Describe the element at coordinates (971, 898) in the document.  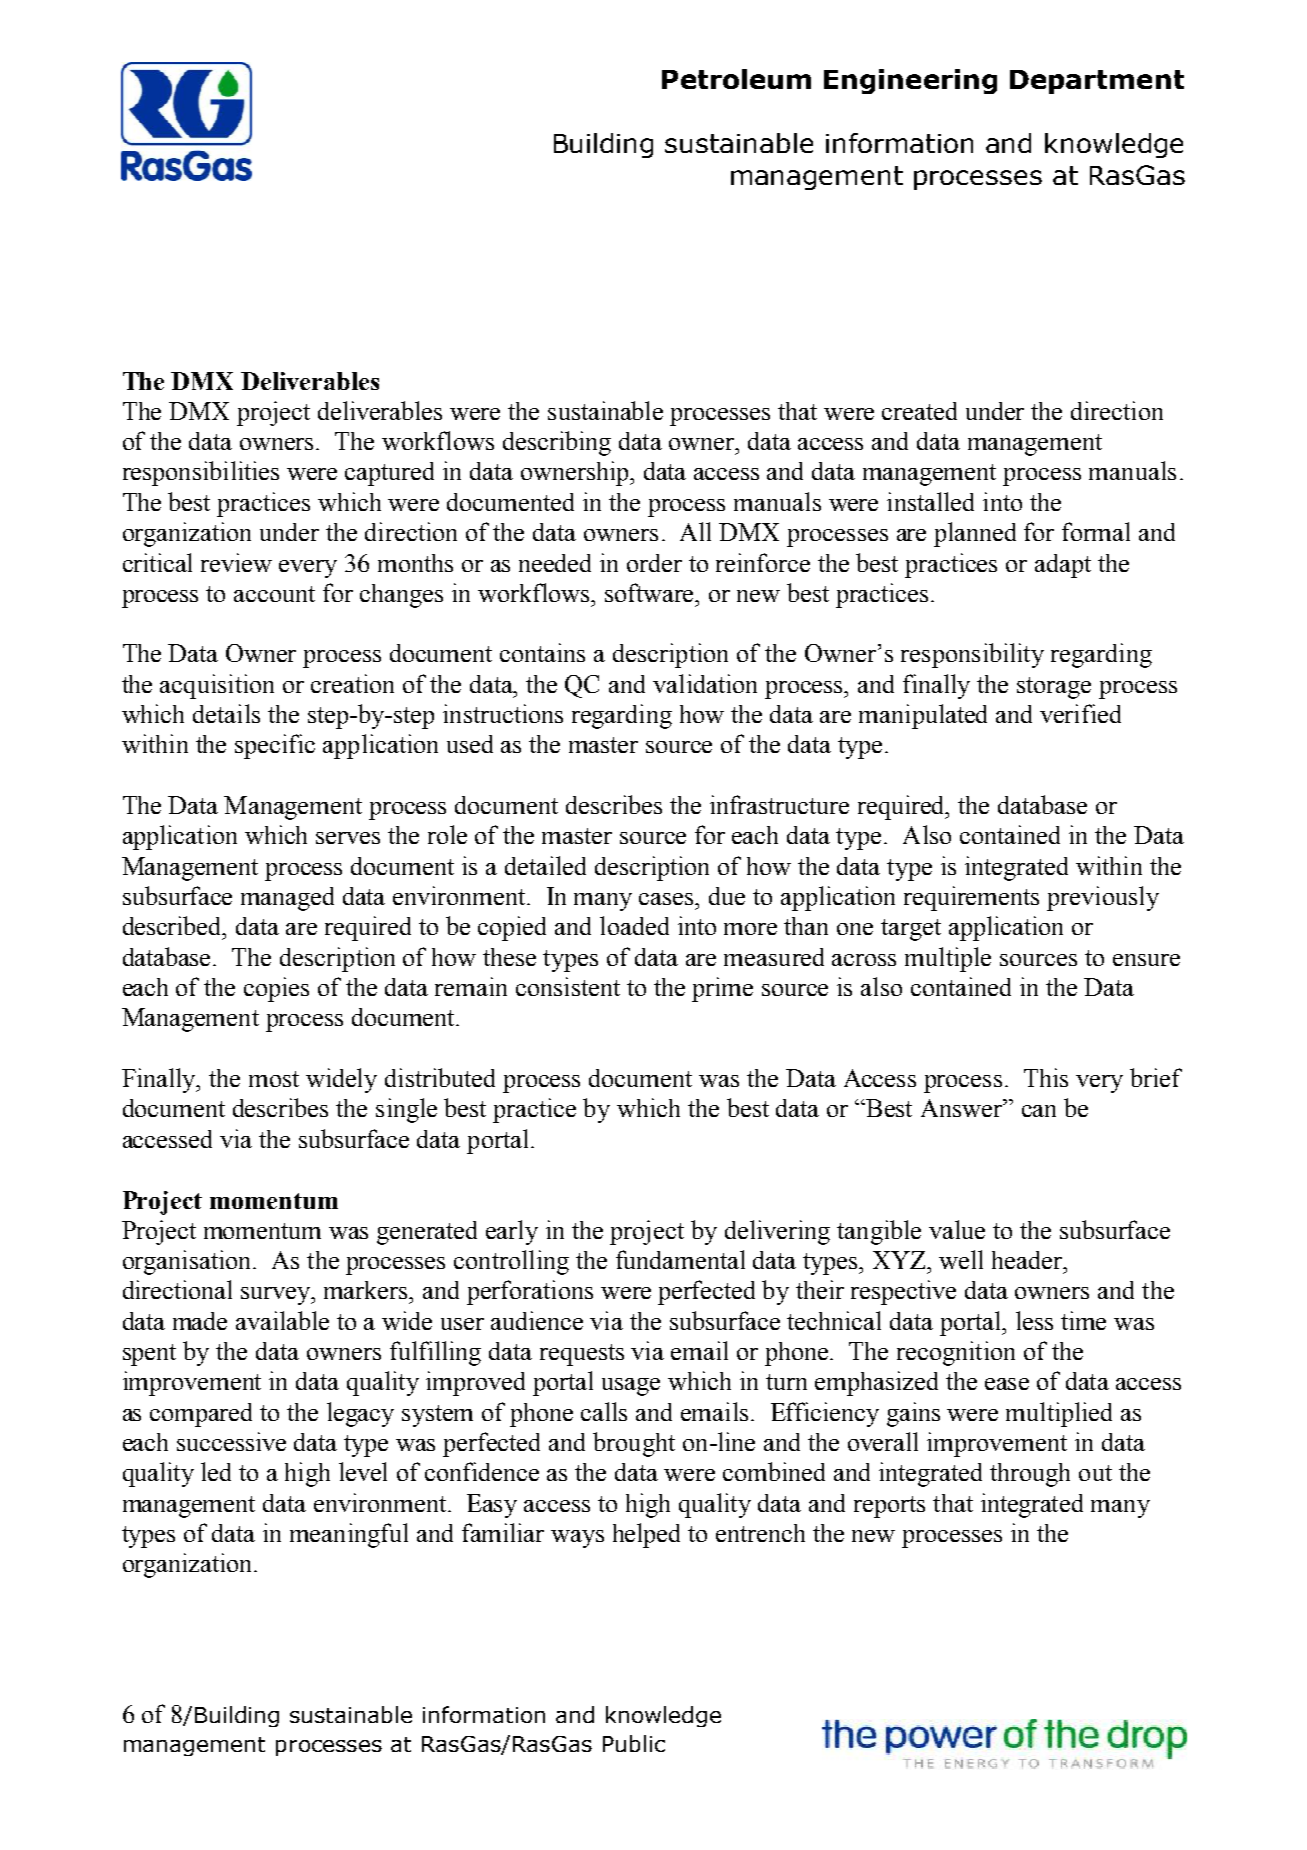
I see `requirements` at that location.
